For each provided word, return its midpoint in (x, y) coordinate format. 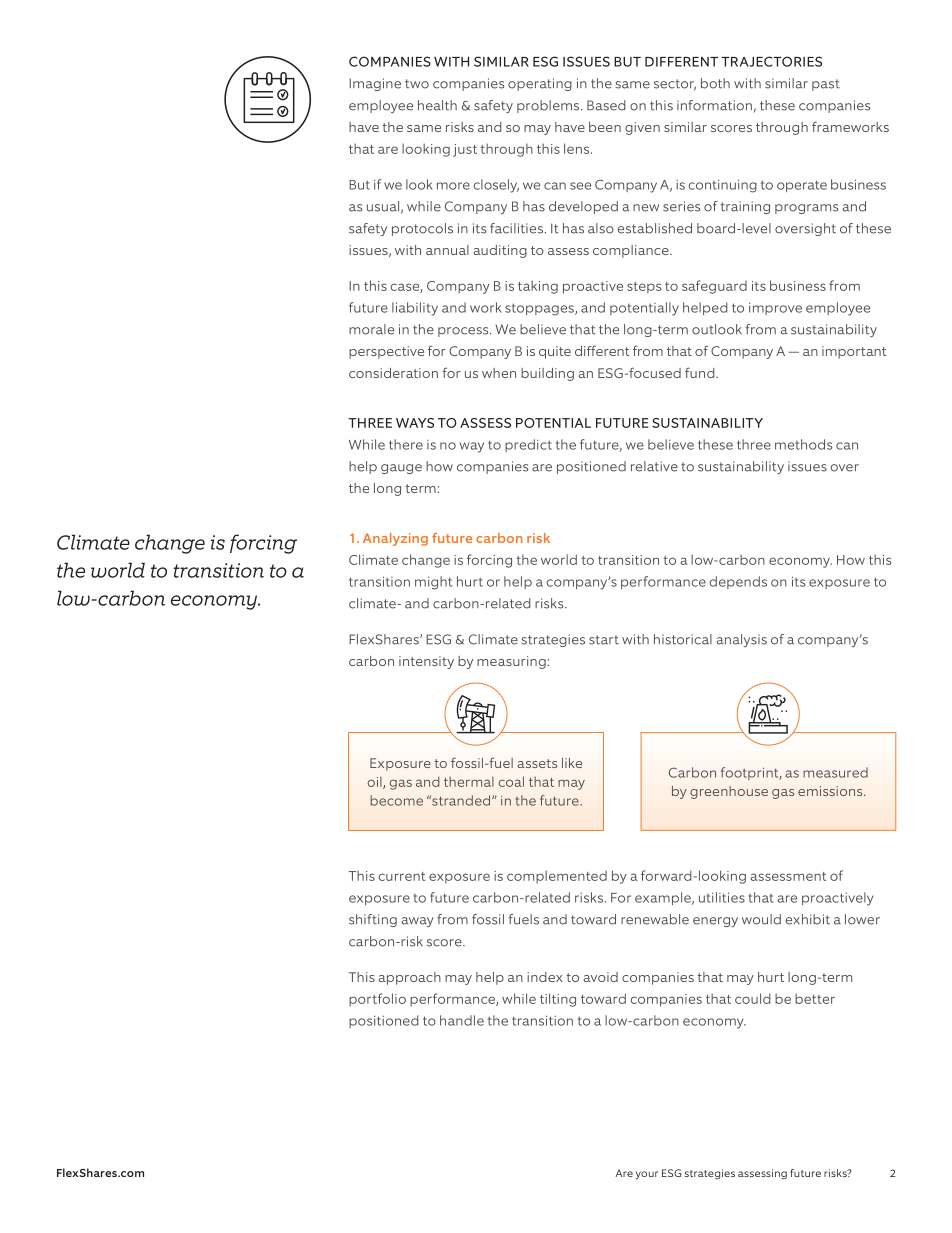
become (396, 800)
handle (462, 1020)
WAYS (415, 423)
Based (606, 105)
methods (803, 444)
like (572, 763)
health (437, 105)
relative (654, 466)
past (826, 85)
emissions (831, 791)
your (647, 1175)
